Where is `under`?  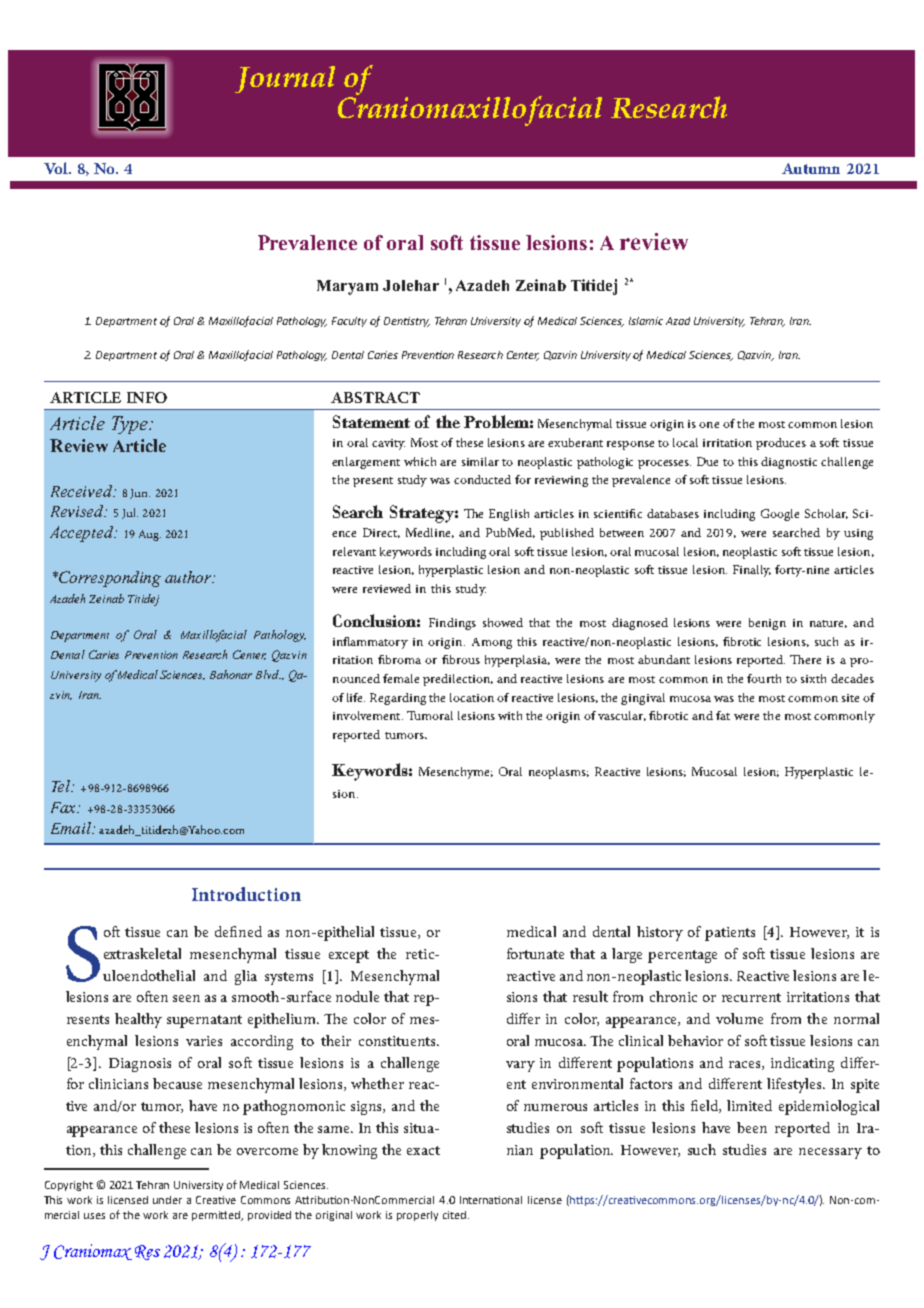
under is located at coordinates (167, 1200).
